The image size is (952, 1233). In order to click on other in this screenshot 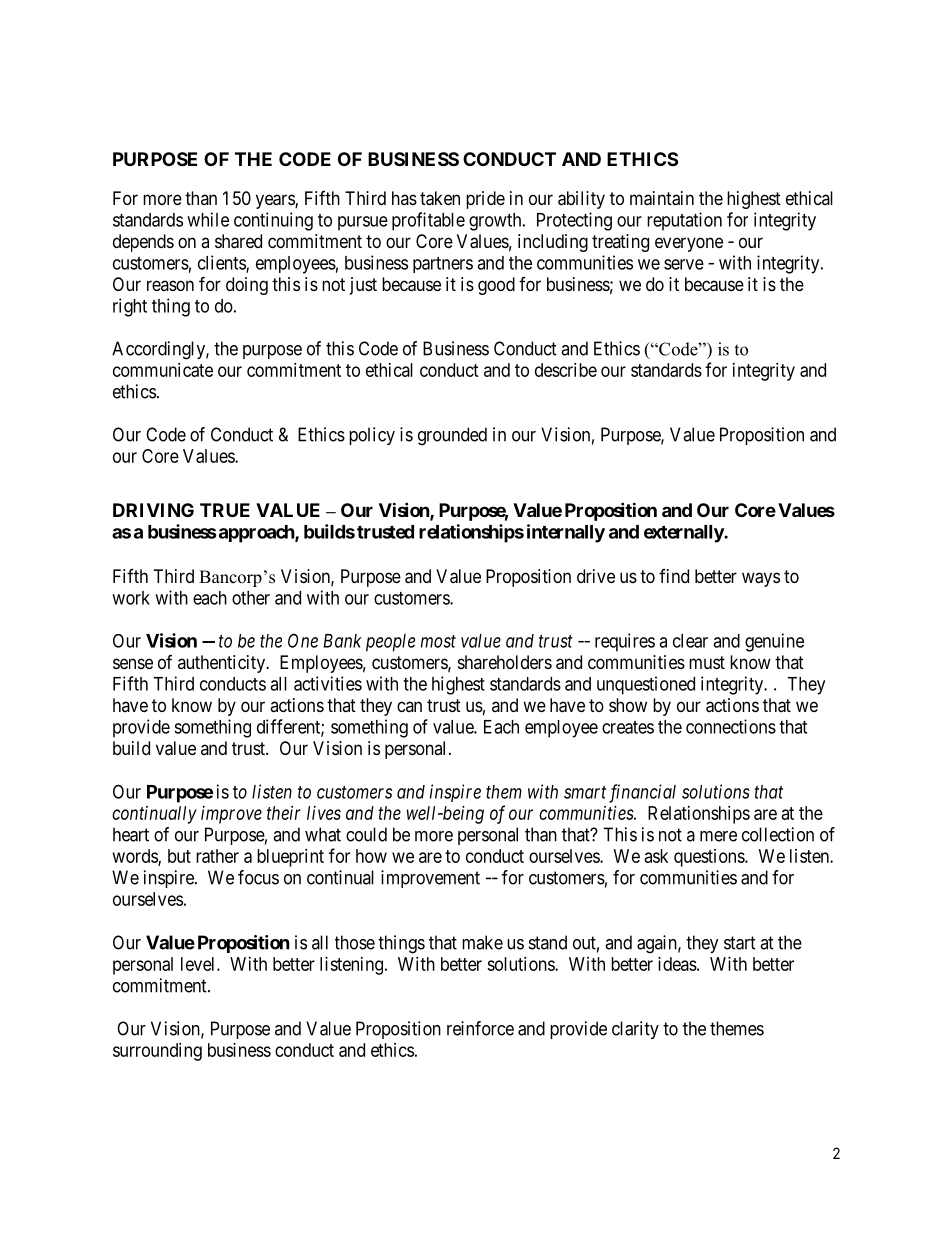, I will do `click(251, 598)`.
